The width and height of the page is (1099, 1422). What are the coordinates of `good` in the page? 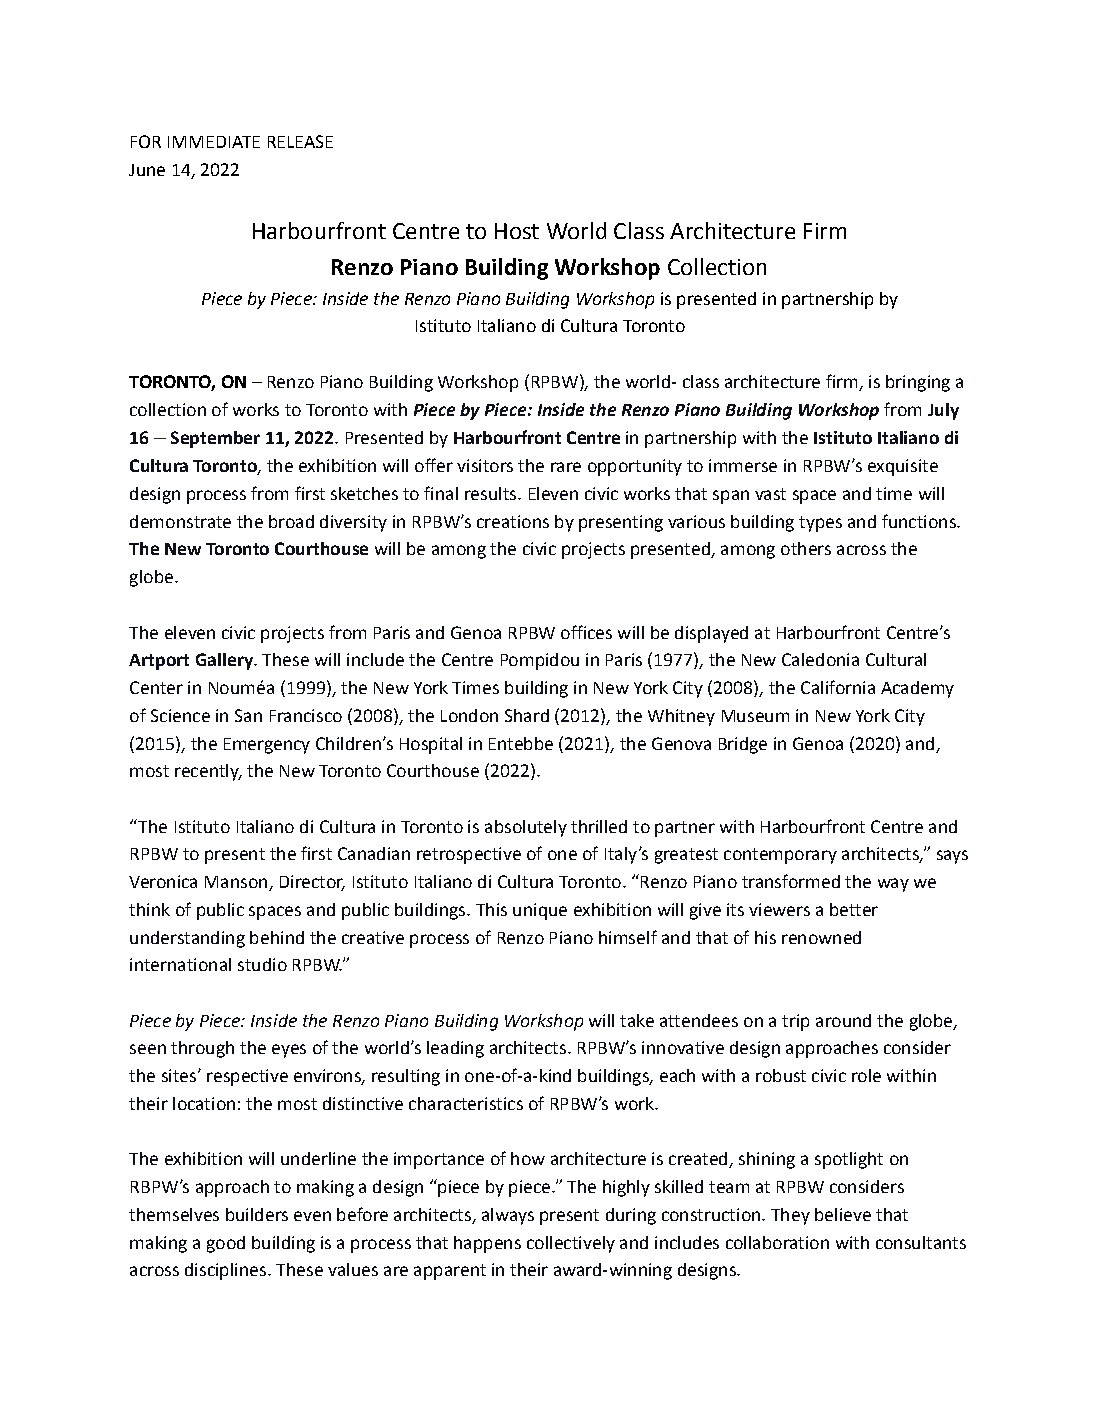 It's located at (226, 1244).
